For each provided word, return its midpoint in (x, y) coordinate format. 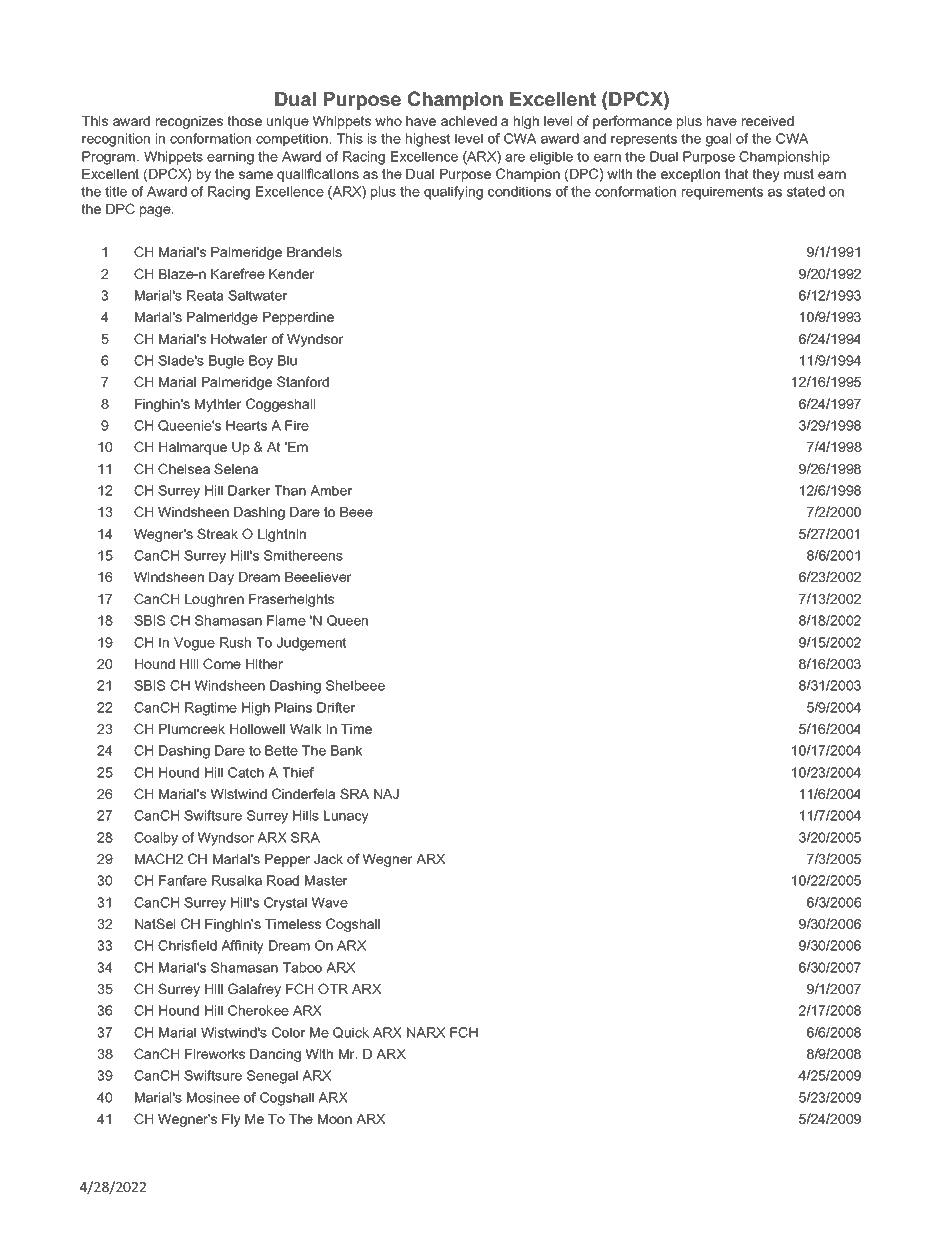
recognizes (189, 122)
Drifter (336, 707)
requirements (722, 193)
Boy (261, 362)
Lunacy (346, 817)
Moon (335, 1119)
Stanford (303, 381)
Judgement (312, 644)
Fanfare (183, 880)
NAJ (386, 794)
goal (718, 140)
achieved (469, 121)
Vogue (194, 644)
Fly (231, 1120)
